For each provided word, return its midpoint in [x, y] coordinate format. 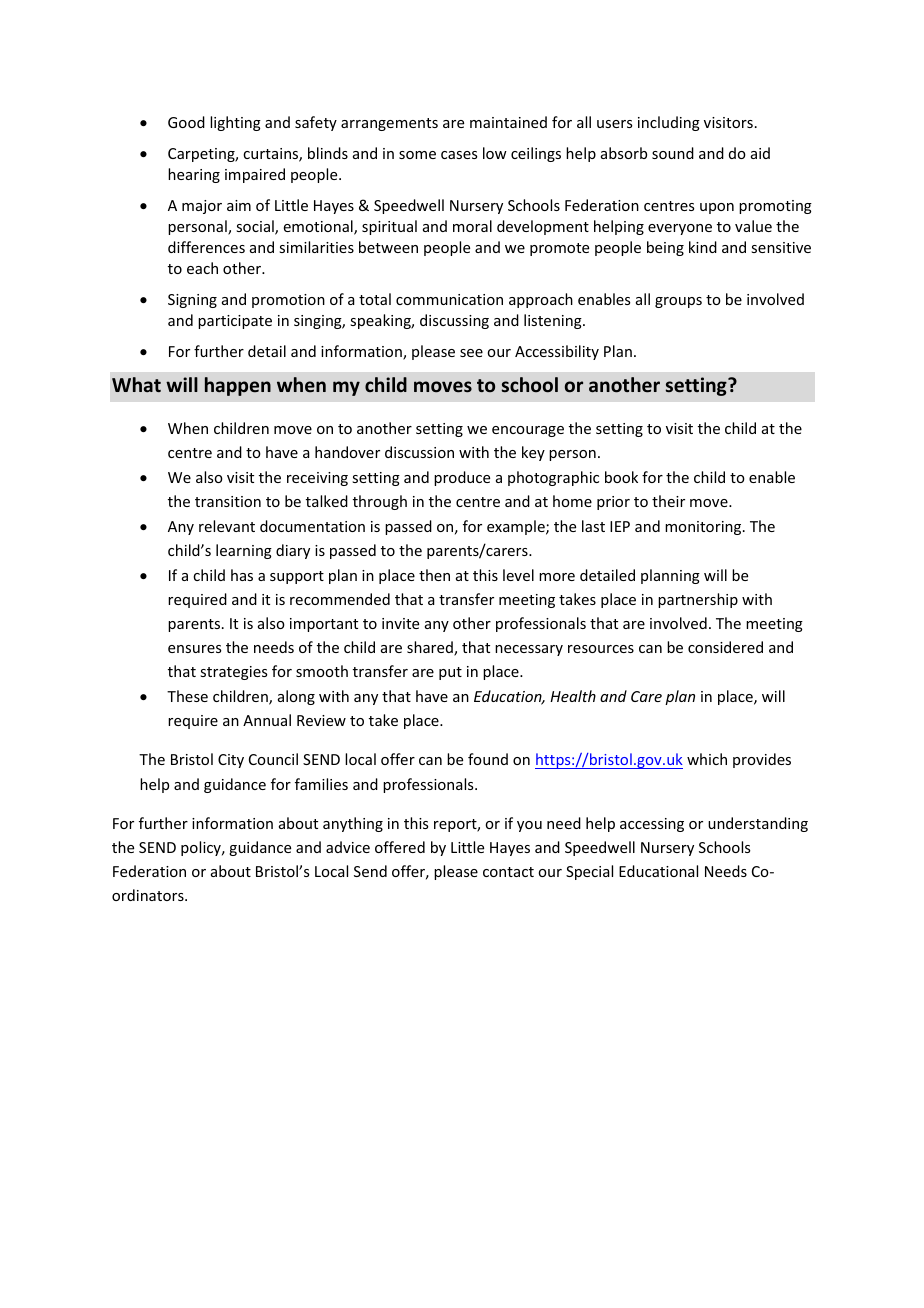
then [434, 575]
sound [673, 153]
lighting [235, 123]
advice [348, 847]
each [202, 268]
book [621, 477]
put [450, 673]
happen [238, 386]
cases [459, 155]
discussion [419, 452]
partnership [698, 600]
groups [678, 302]
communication [449, 299]
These [187, 696]
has [242, 575]
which [707, 759]
